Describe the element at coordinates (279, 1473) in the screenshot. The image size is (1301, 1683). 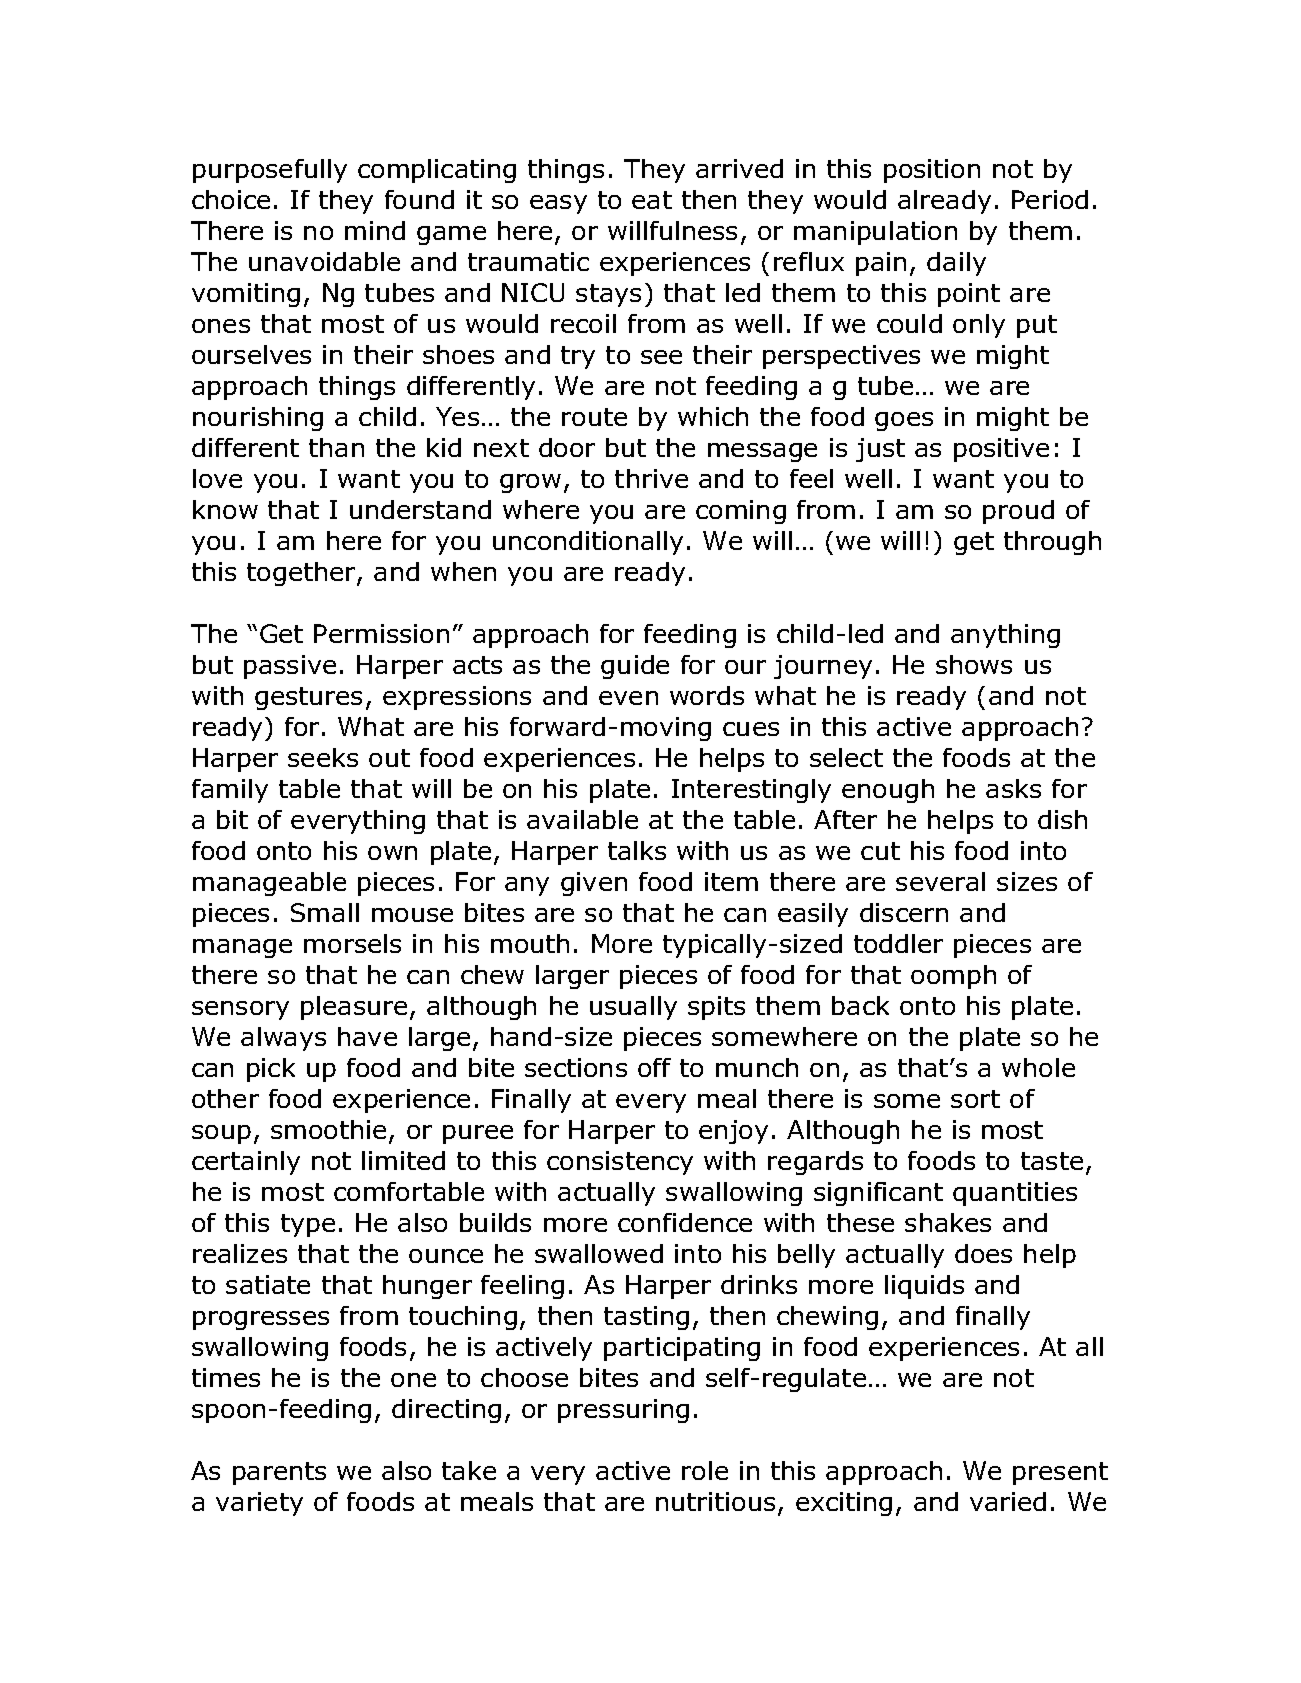
I see `parents` at that location.
